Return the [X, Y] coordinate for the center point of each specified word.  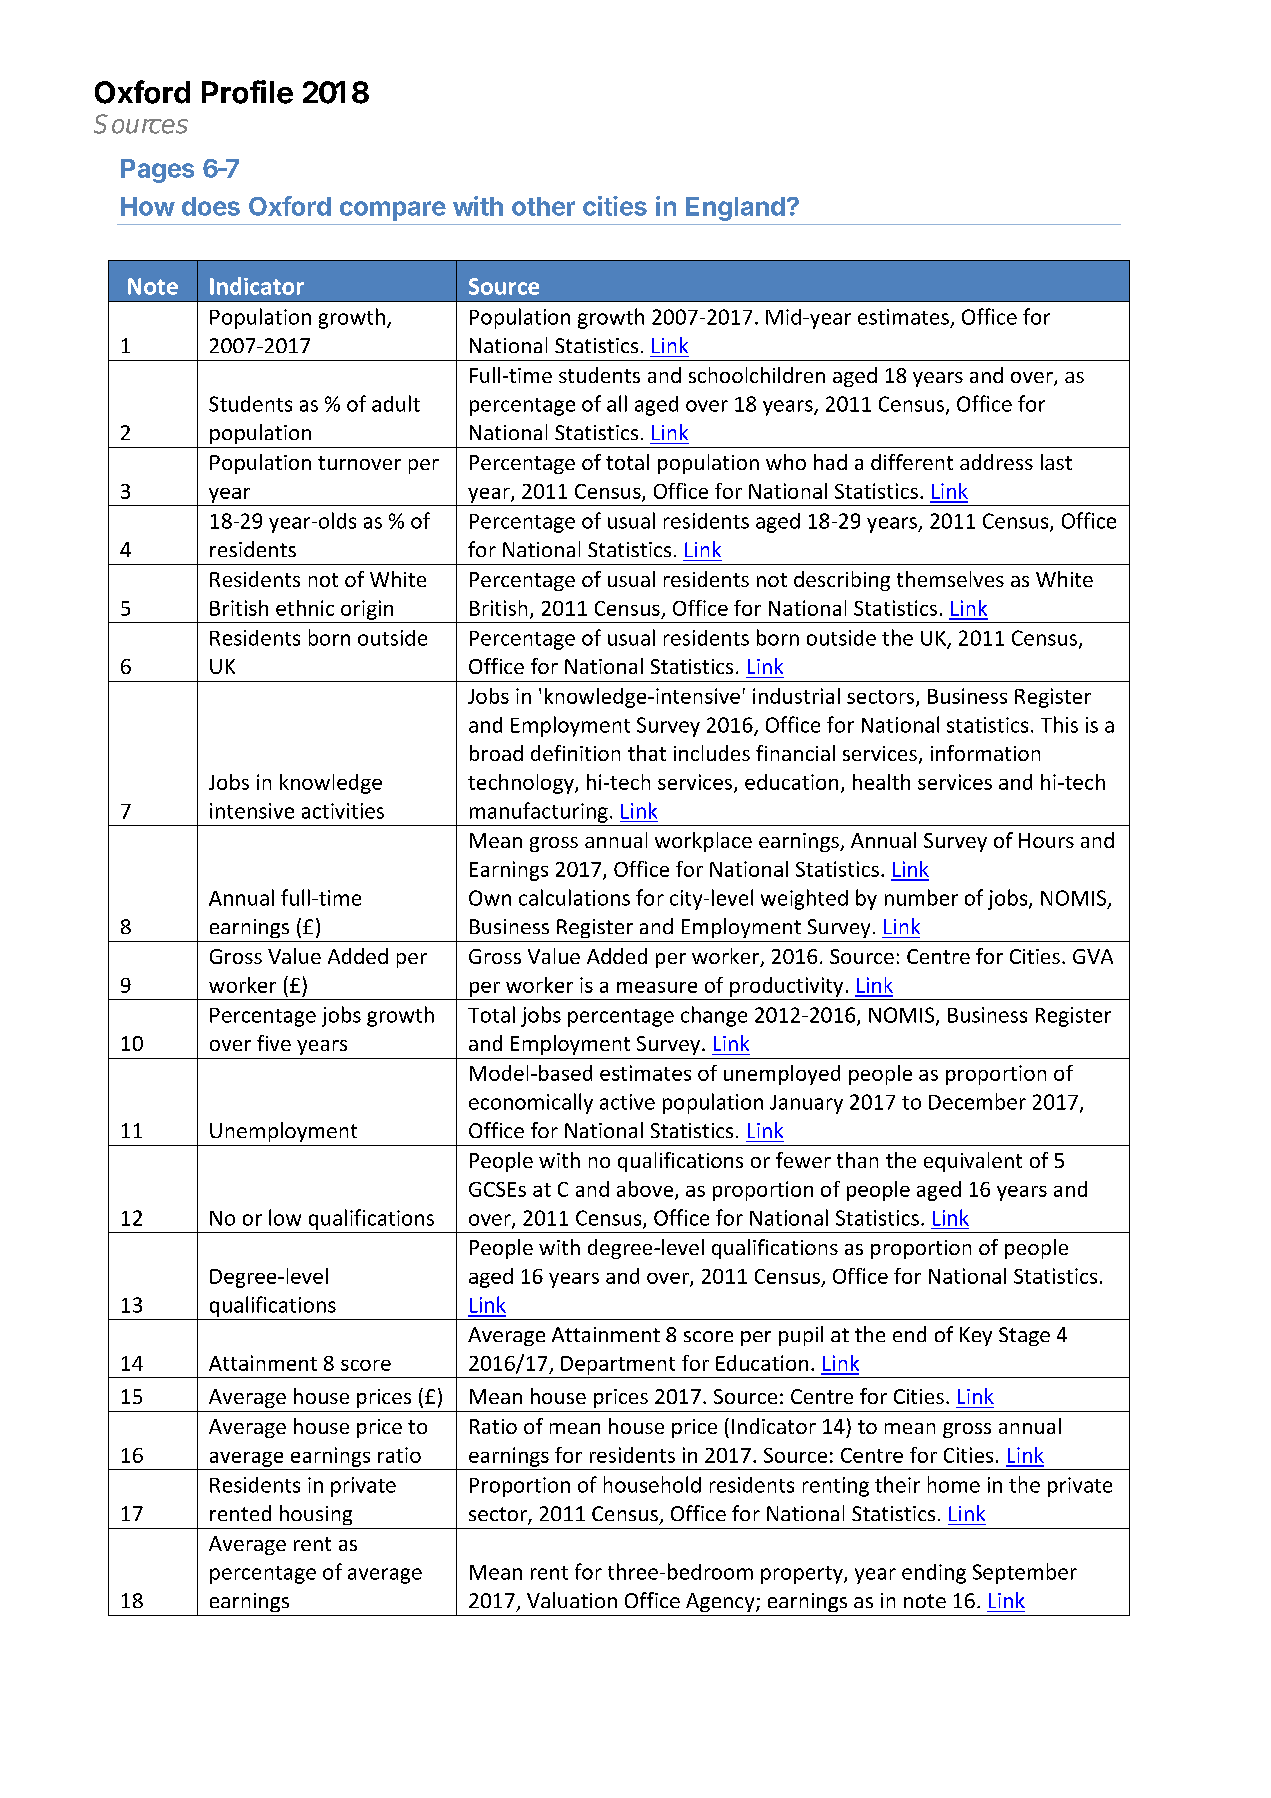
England [735, 209]
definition [575, 753]
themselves [950, 579]
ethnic [305, 608]
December [977, 1101]
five [274, 1043]
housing [316, 1515]
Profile [247, 92]
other [543, 206]
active [627, 1102]
